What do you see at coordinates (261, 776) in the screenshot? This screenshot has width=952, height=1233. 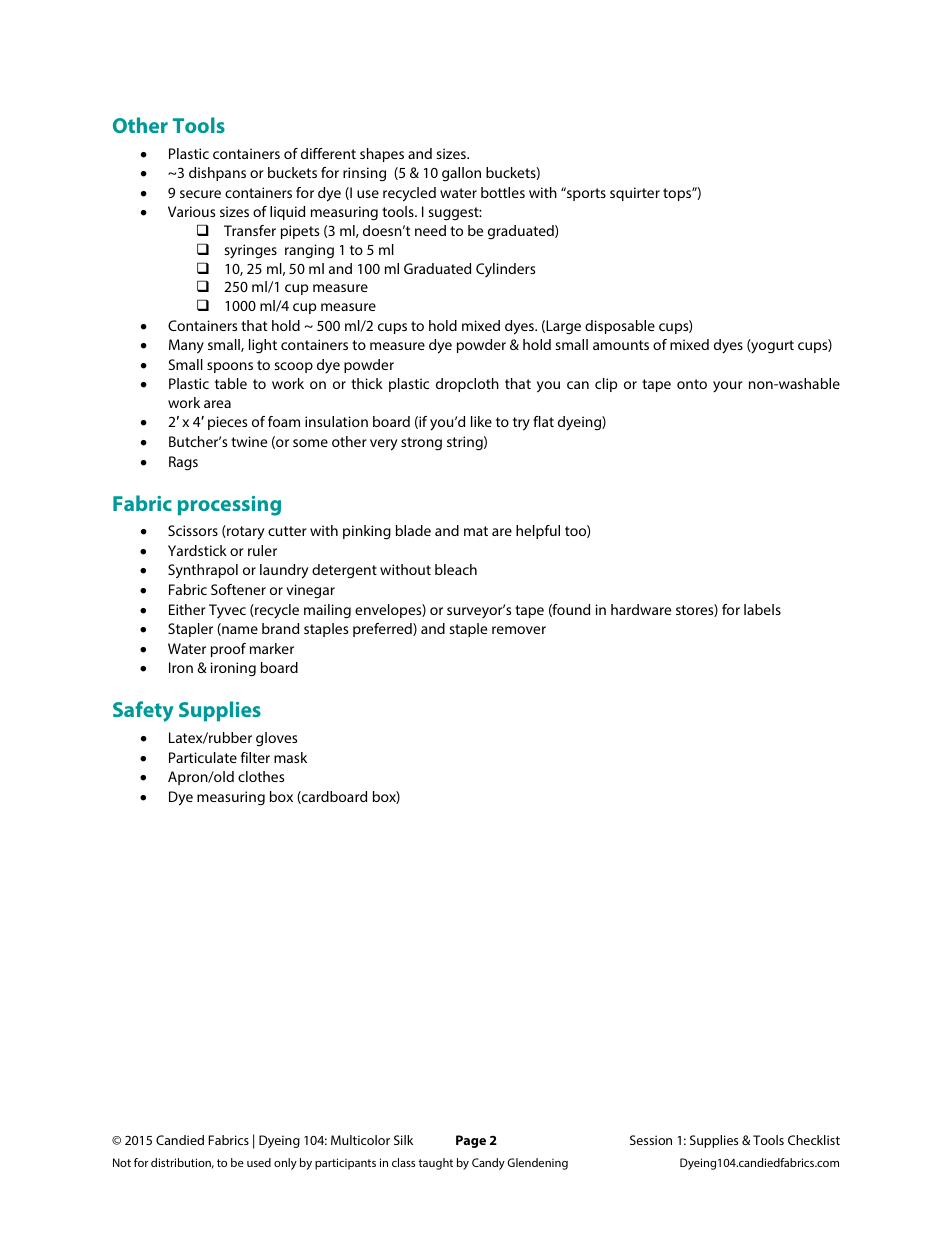 I see `clothes` at bounding box center [261, 776].
